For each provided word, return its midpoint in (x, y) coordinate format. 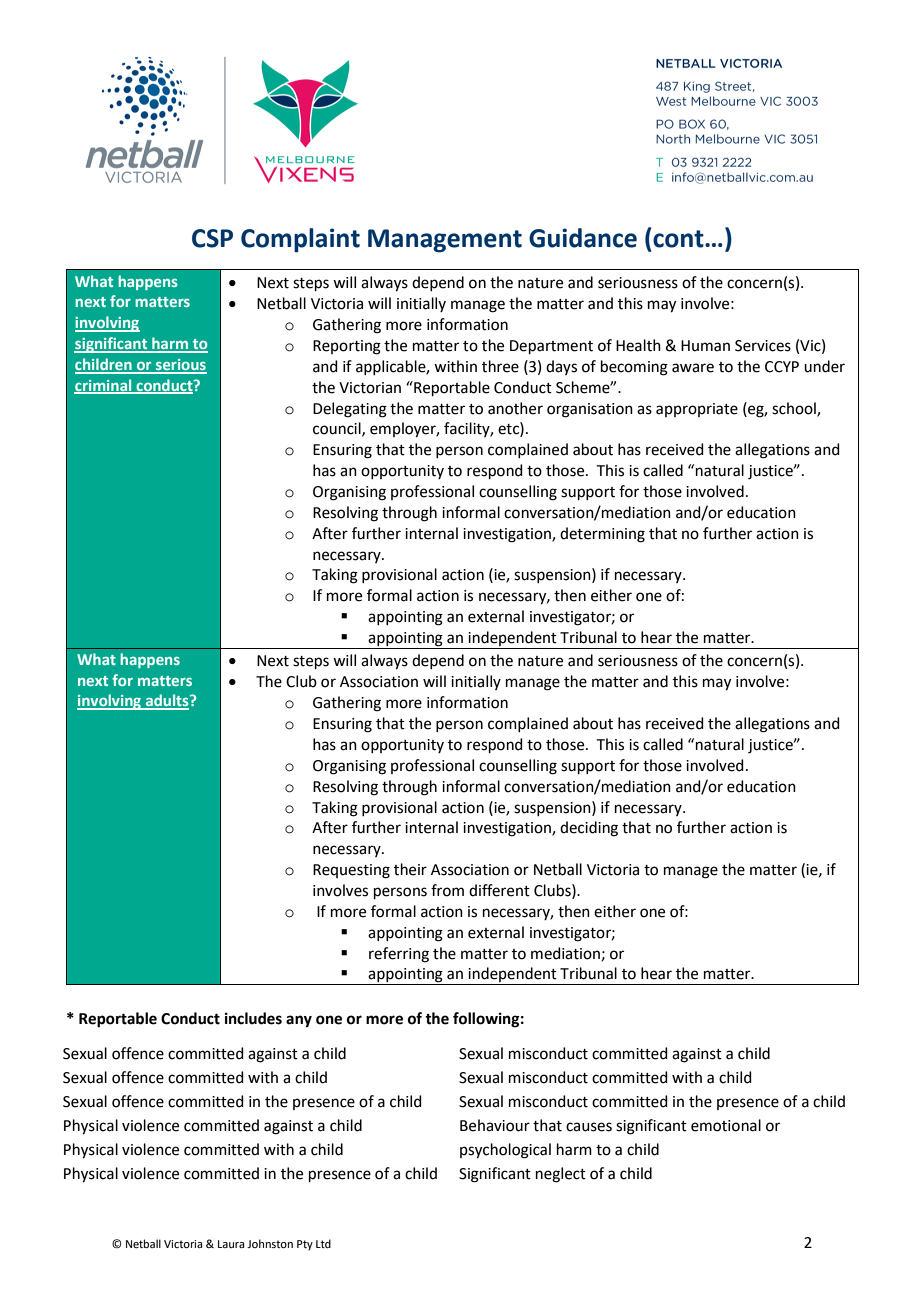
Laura (231, 1244)
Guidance (583, 238)
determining (602, 535)
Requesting (351, 871)
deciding (589, 829)
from (447, 890)
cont (678, 238)
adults (167, 701)
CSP (212, 238)
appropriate (697, 410)
